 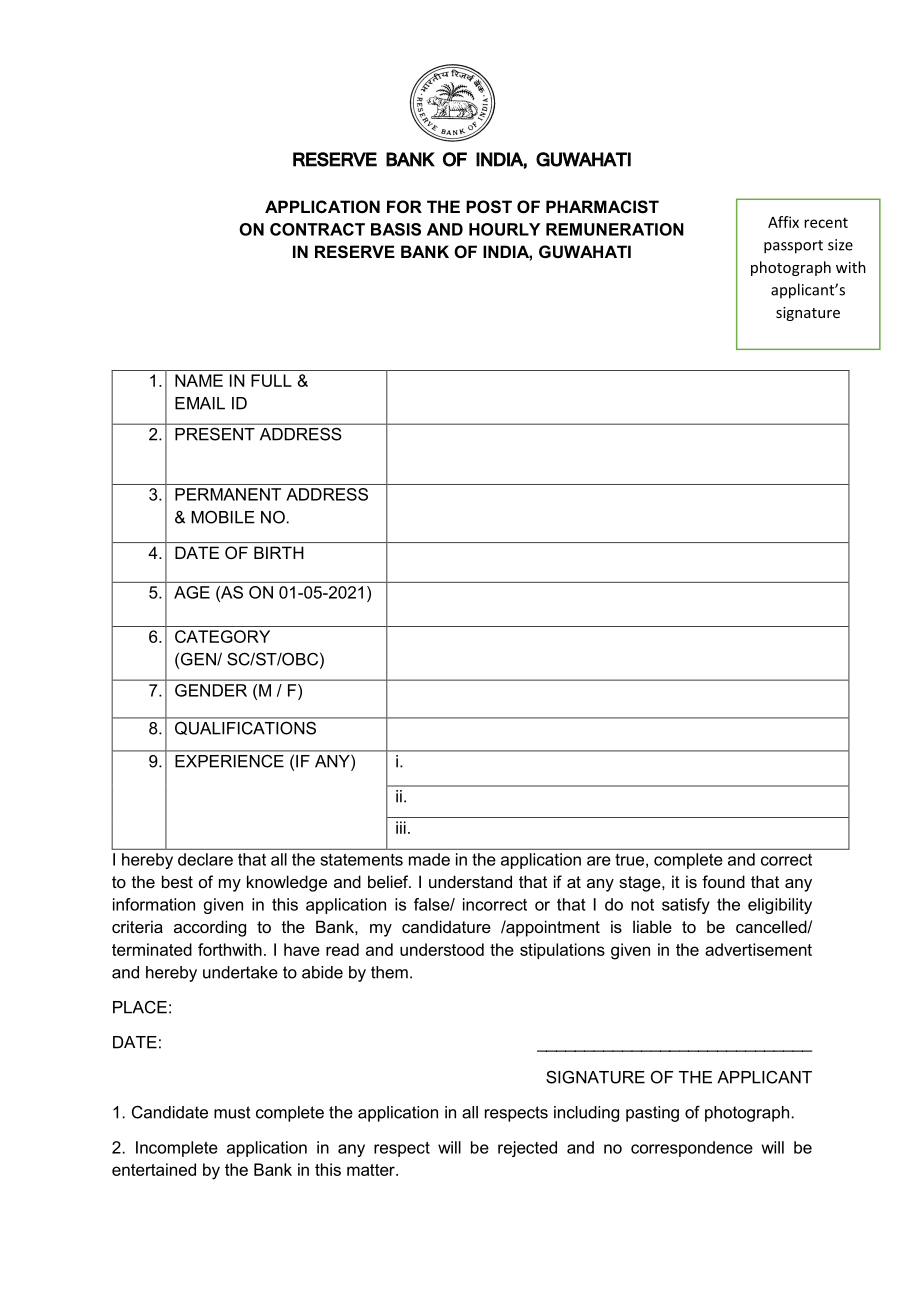 What do you see at coordinates (232, 1112) in the screenshot?
I see `must` at bounding box center [232, 1112].
